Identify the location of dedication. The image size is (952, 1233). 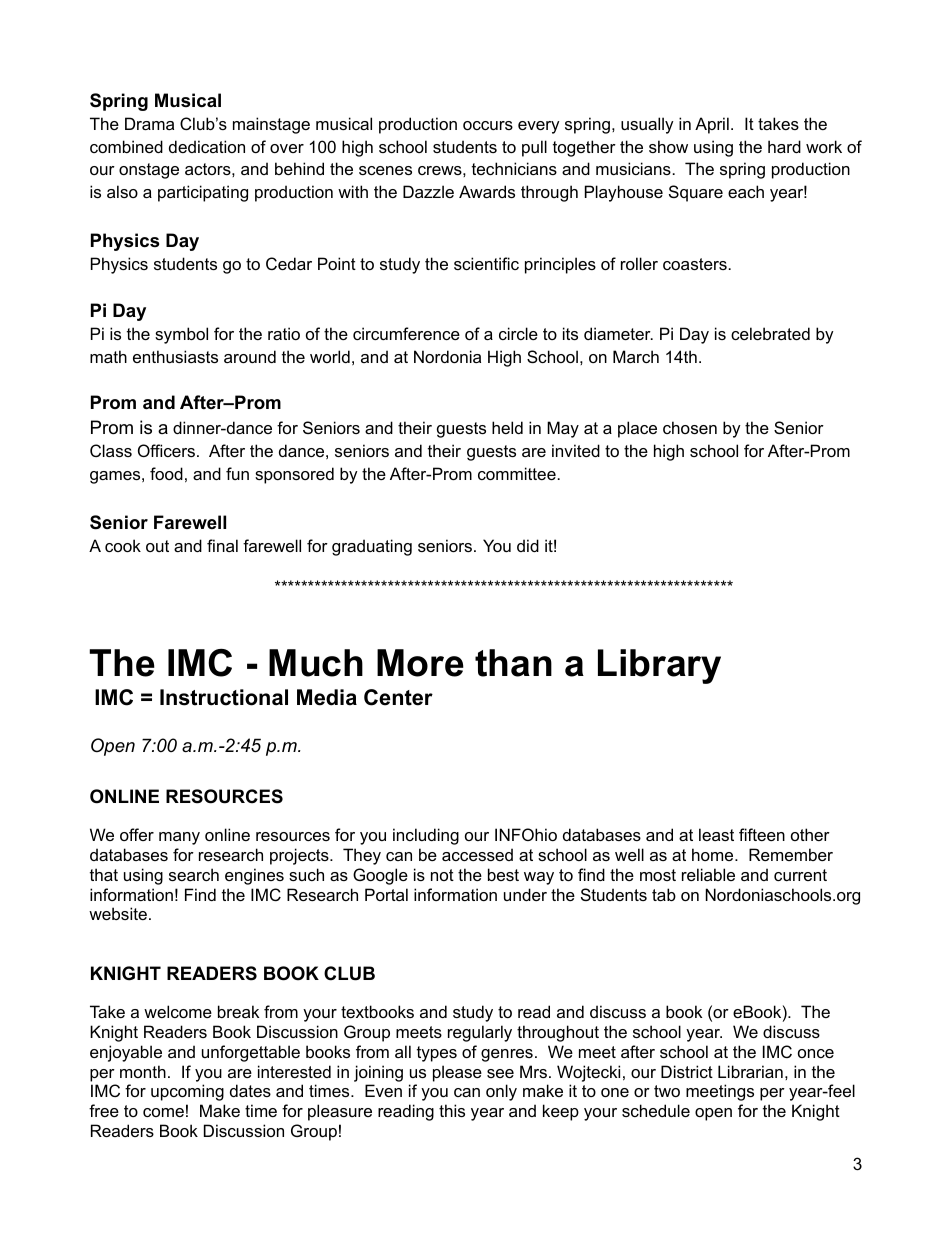
(207, 146).
